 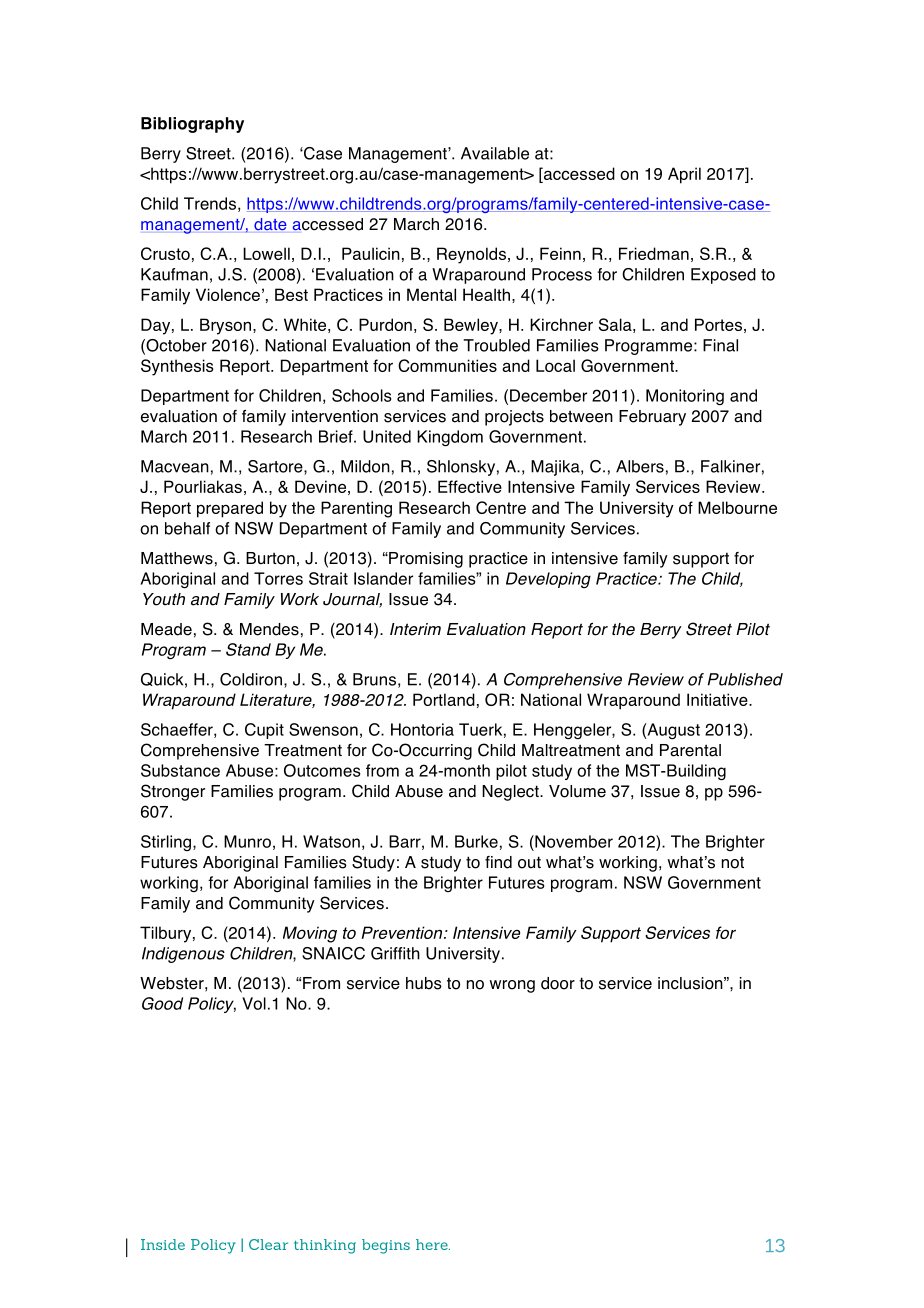 What do you see at coordinates (192, 125) in the screenshot?
I see `Bibliography` at bounding box center [192, 125].
